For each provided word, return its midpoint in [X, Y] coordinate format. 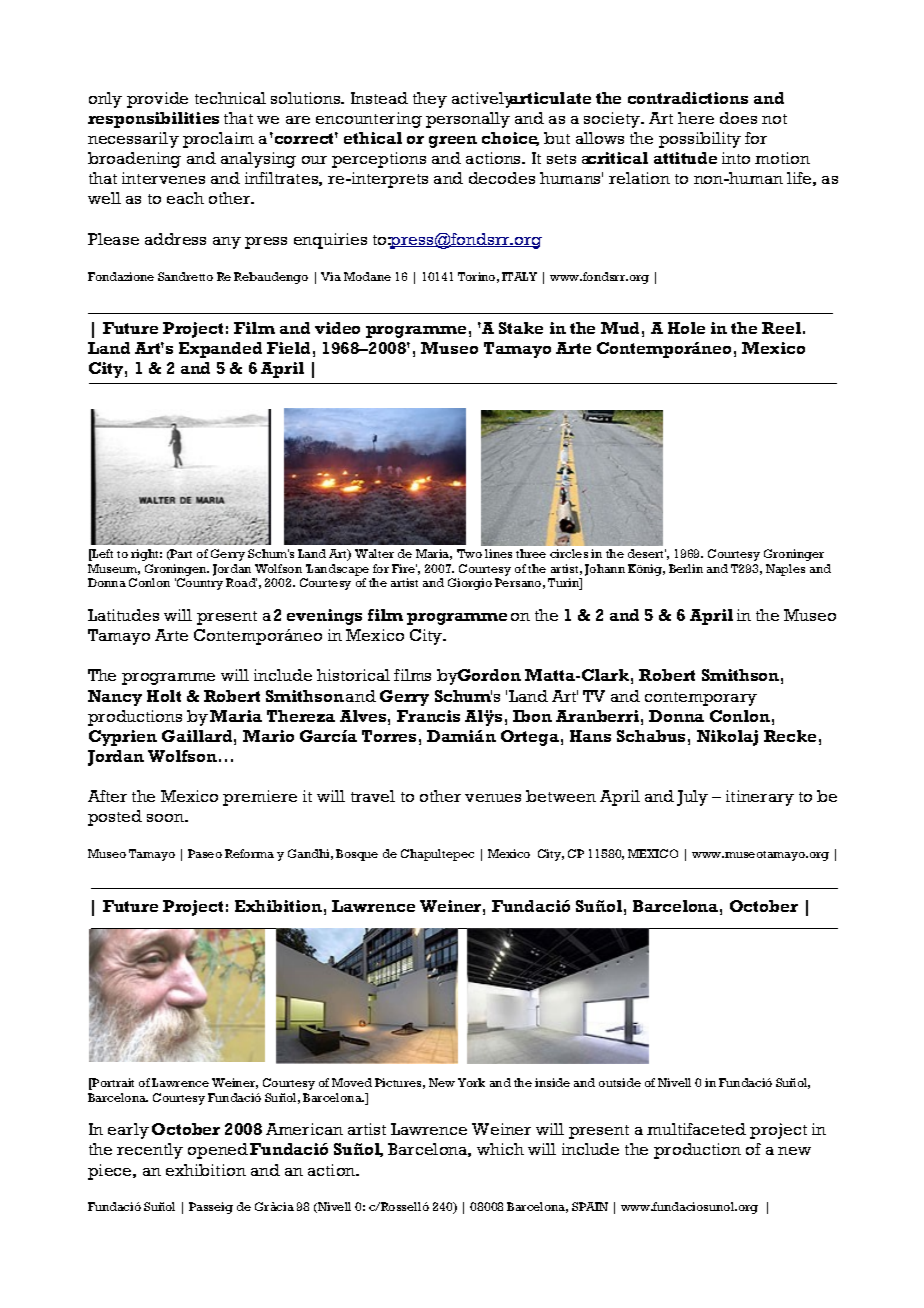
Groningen [177, 571]
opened [218, 1151]
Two [469, 553]
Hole [686, 328]
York [471, 1082]
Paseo [205, 853]
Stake [521, 328]
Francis [428, 716]
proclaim [218, 140]
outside [620, 1082]
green [453, 142]
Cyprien [123, 738]
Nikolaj [727, 738]
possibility [700, 140]
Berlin [686, 568]
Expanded [220, 350]
